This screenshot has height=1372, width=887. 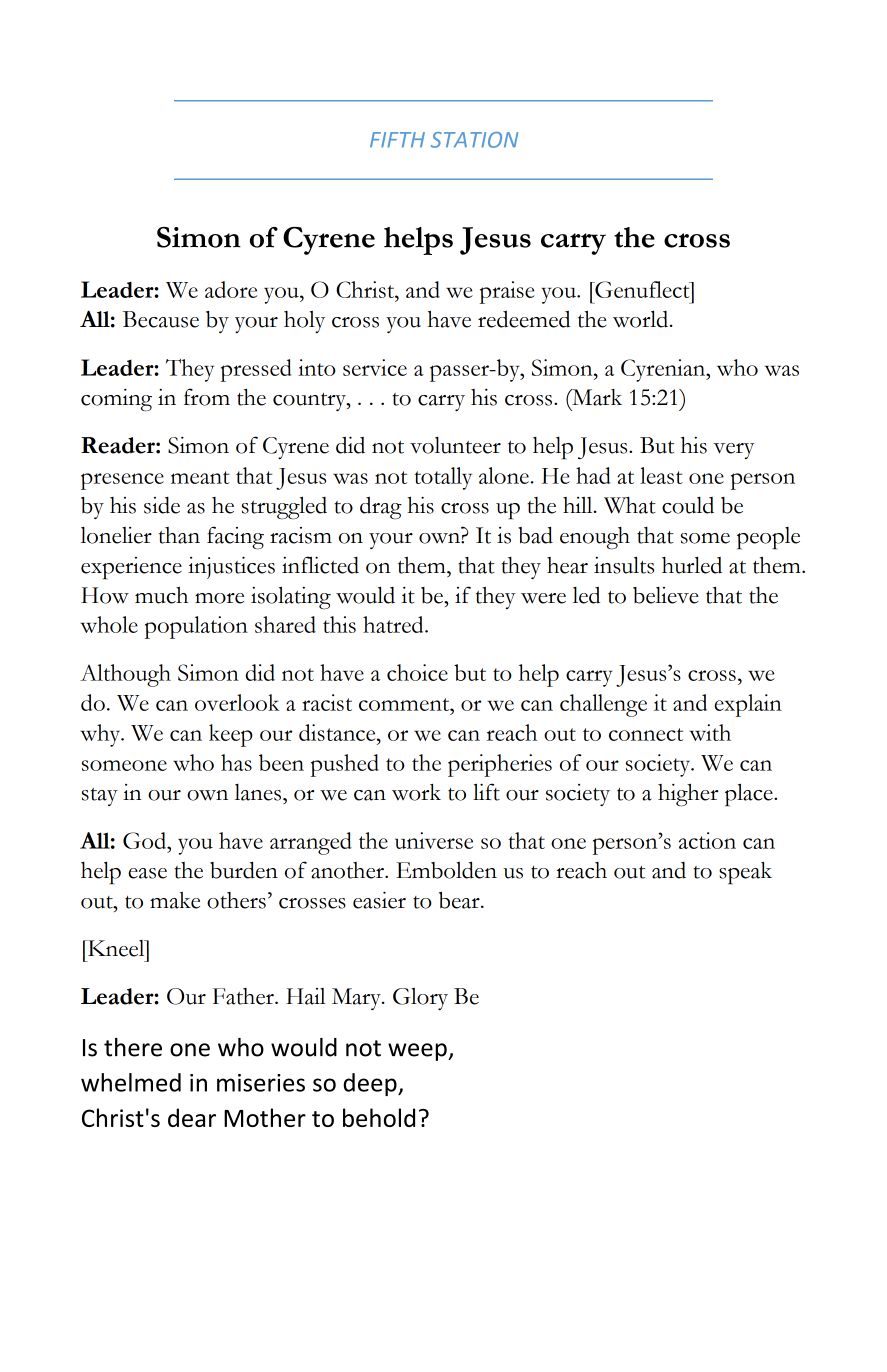 I want to click on hatred, so click(x=394, y=624).
